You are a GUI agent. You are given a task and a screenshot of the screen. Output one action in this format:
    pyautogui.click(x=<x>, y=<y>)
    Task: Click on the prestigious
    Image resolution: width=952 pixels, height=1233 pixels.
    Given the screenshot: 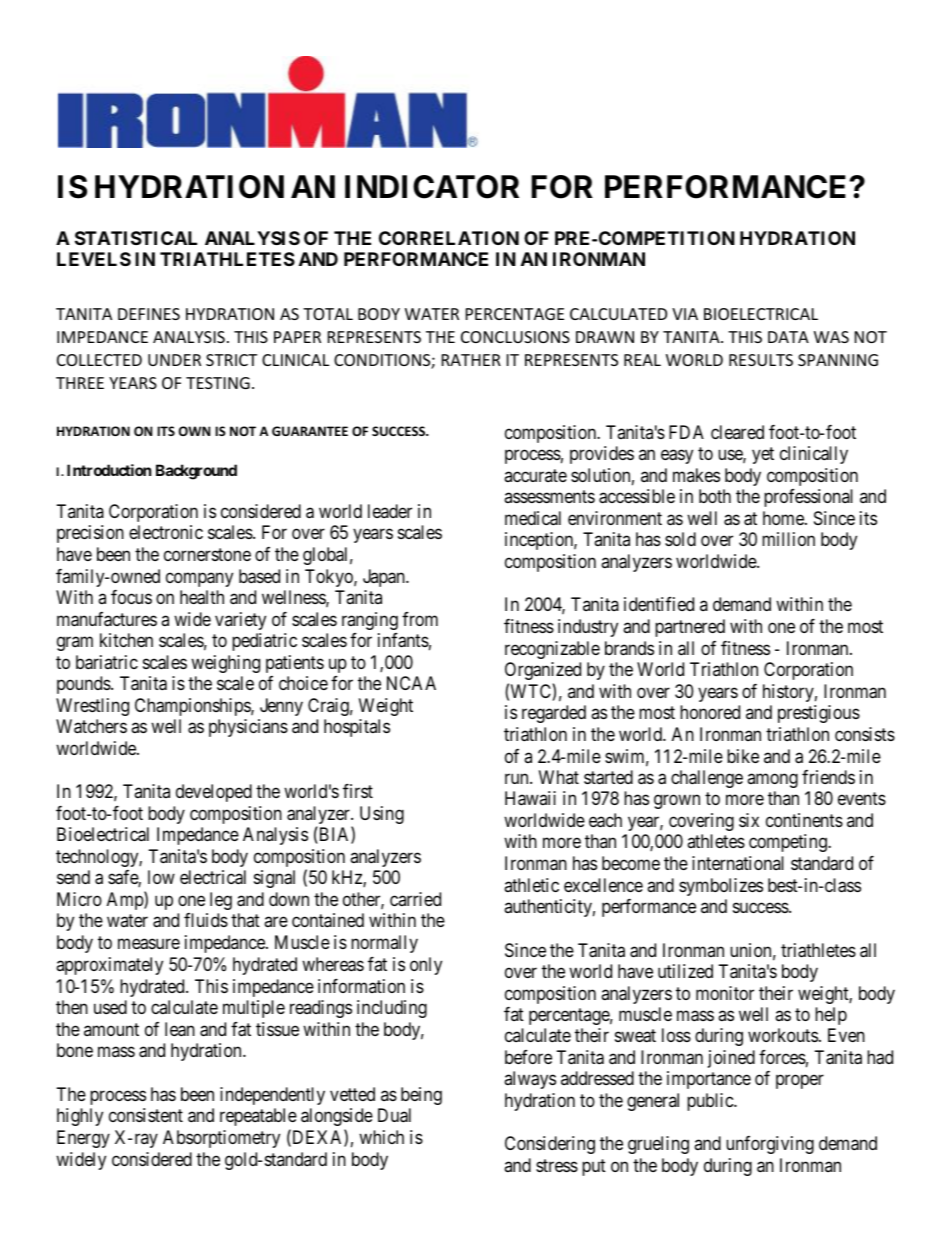 What is the action you would take?
    pyautogui.click(x=819, y=714)
